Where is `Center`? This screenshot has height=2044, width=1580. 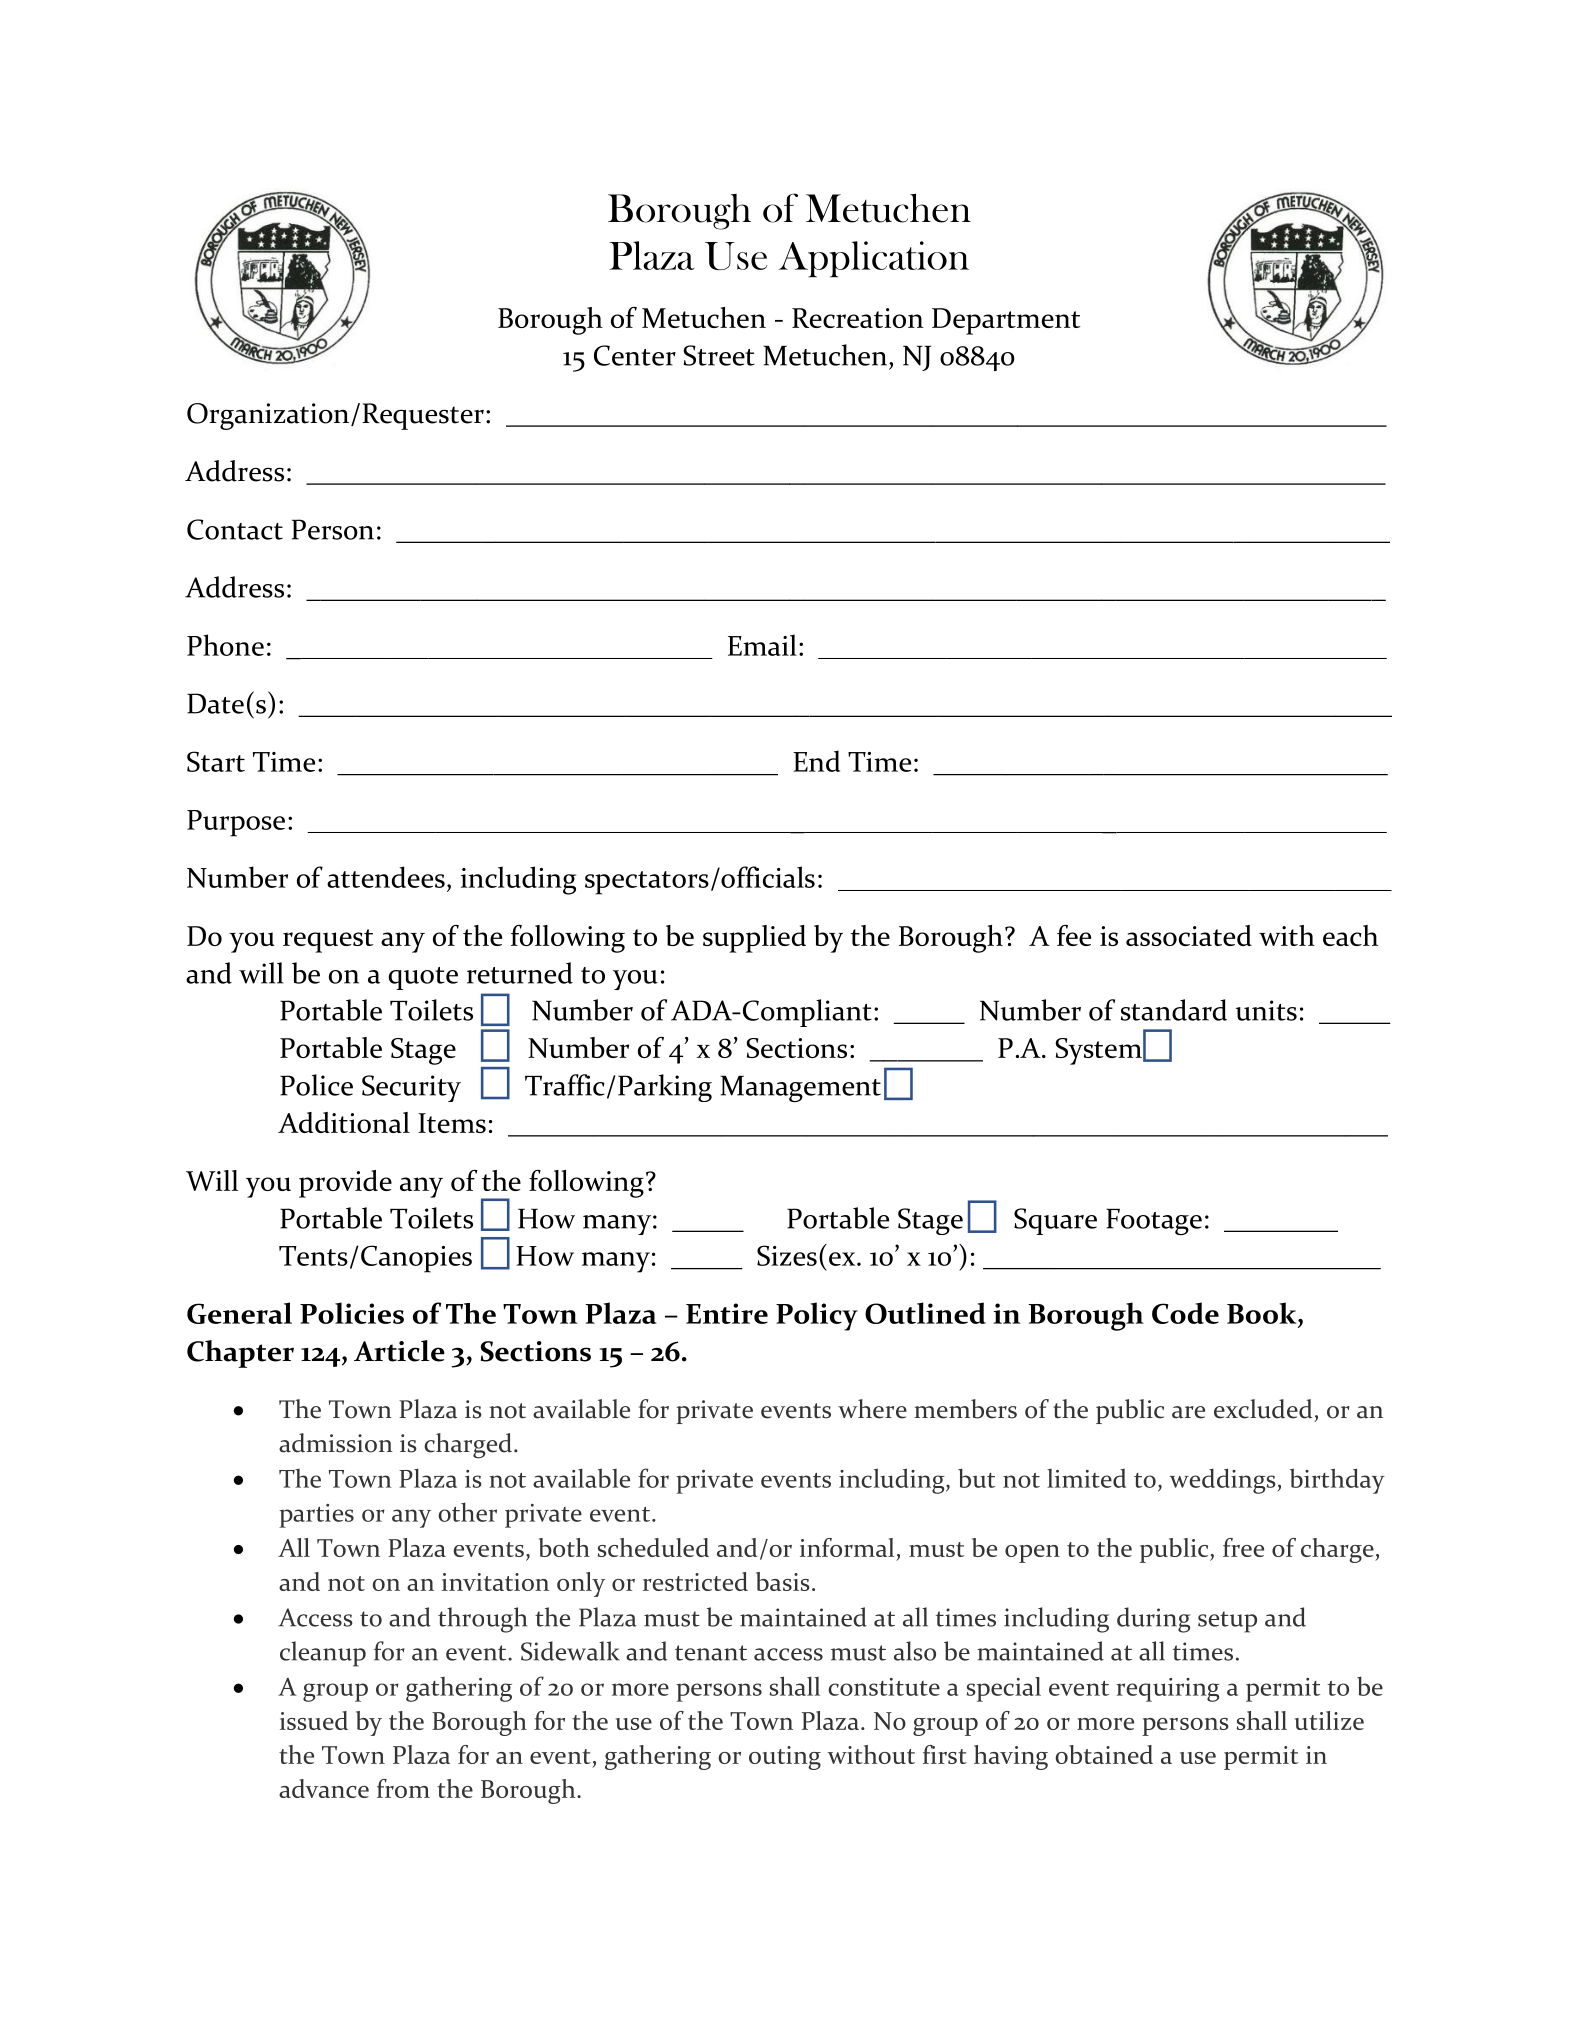 Center is located at coordinates (635, 355).
